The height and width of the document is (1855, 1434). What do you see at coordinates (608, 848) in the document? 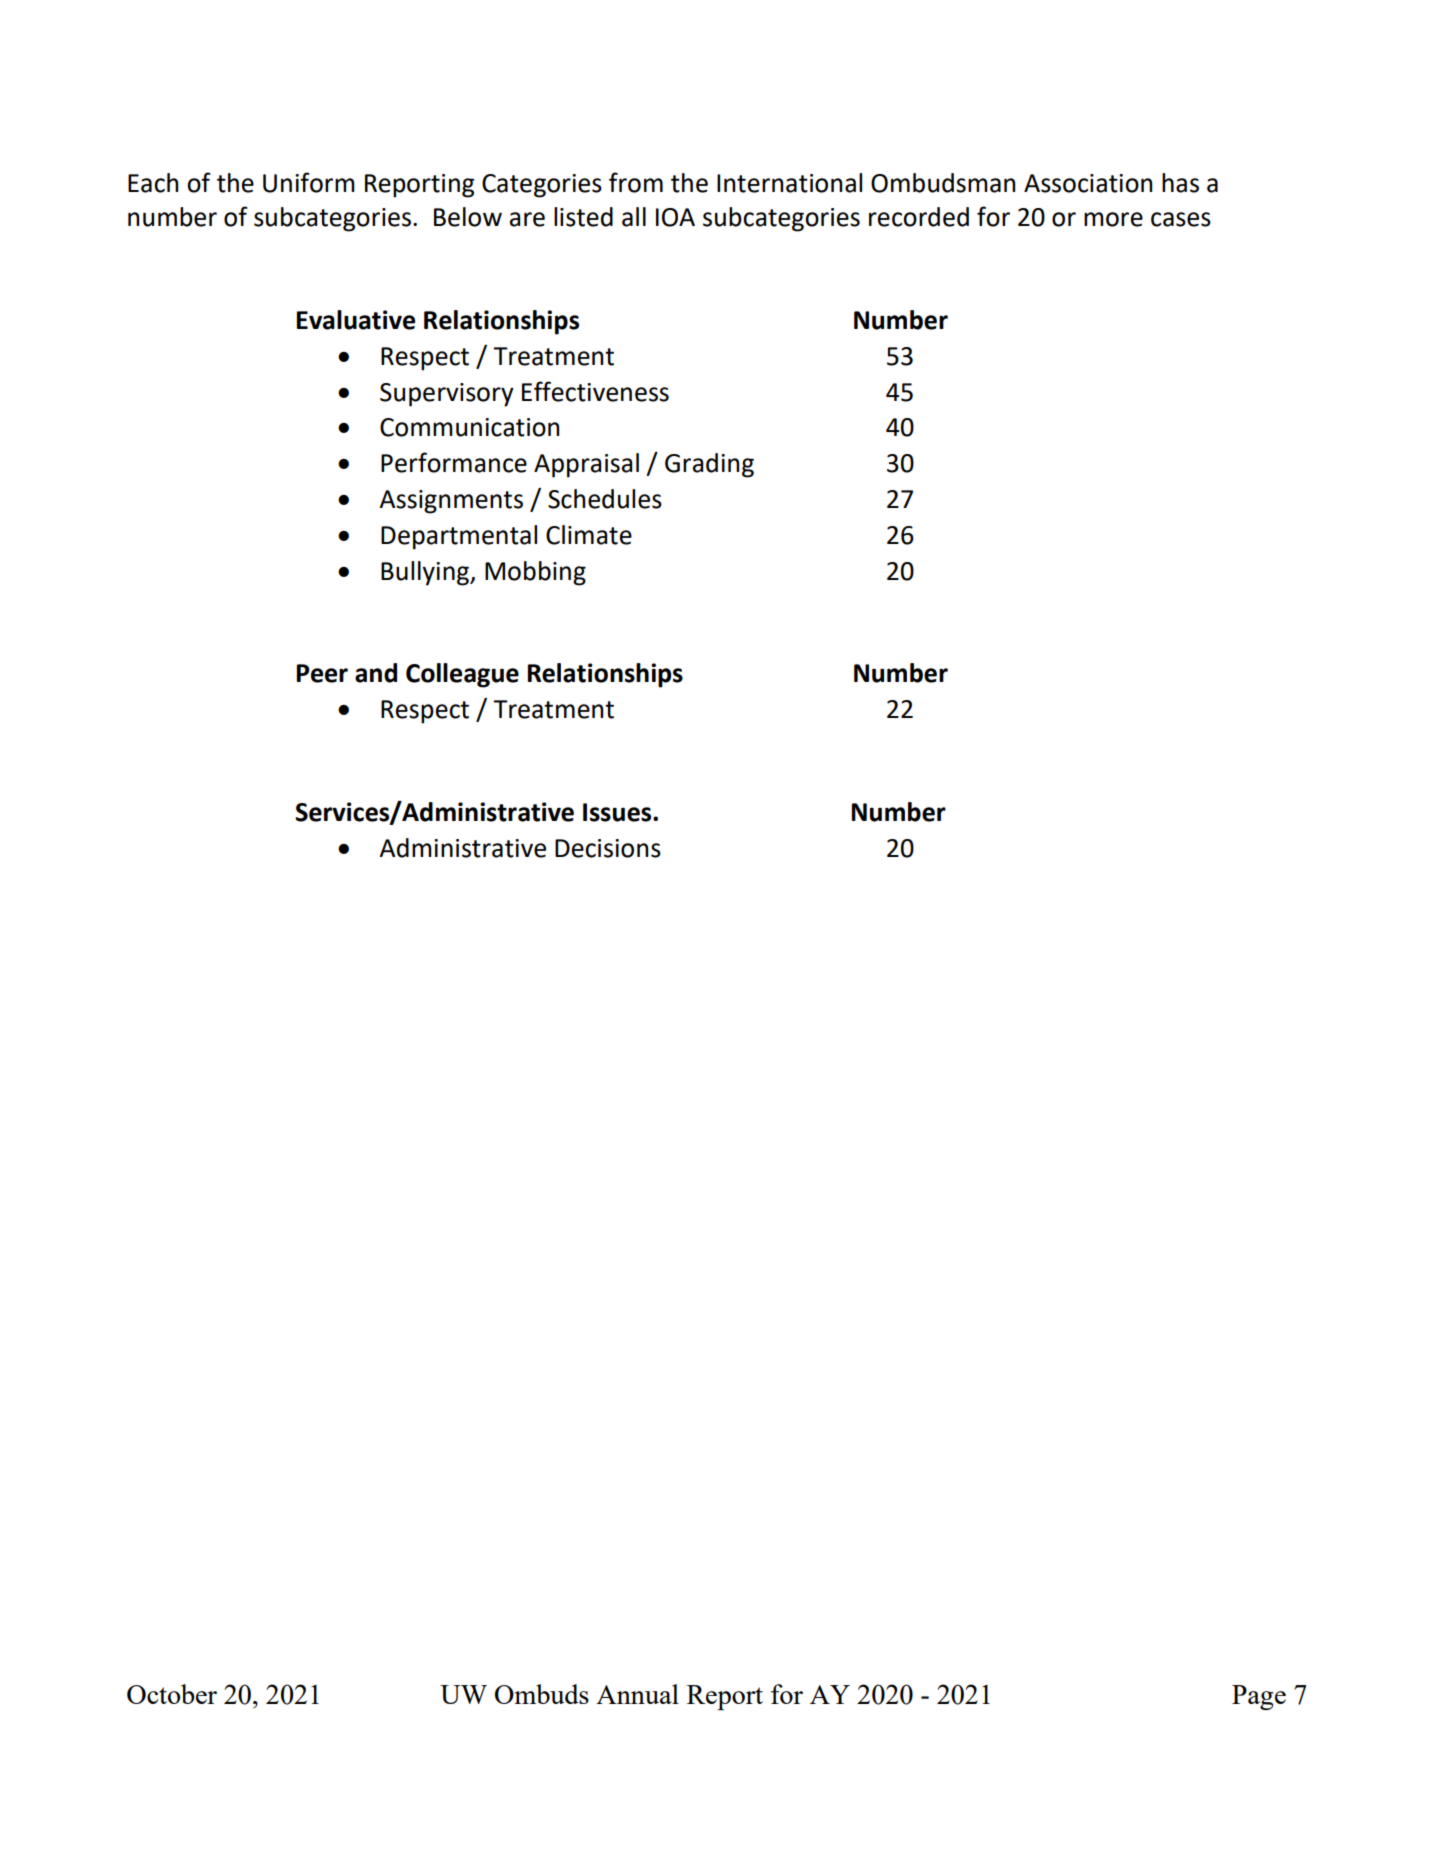
I see `Decisions` at bounding box center [608, 848].
